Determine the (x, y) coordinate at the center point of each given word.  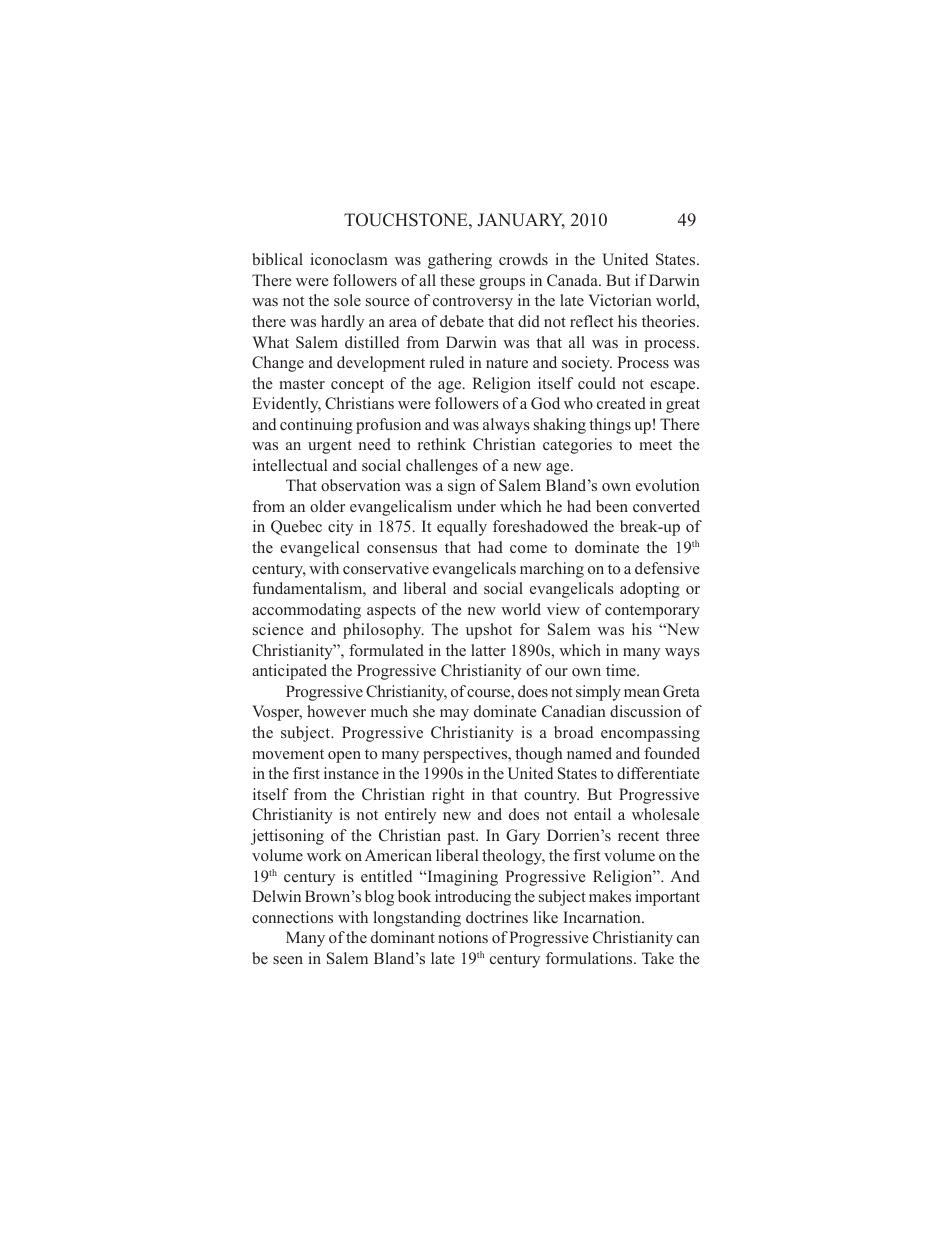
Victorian (620, 300)
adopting (650, 590)
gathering (460, 261)
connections (292, 917)
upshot (489, 631)
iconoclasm (349, 259)
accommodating (306, 611)
